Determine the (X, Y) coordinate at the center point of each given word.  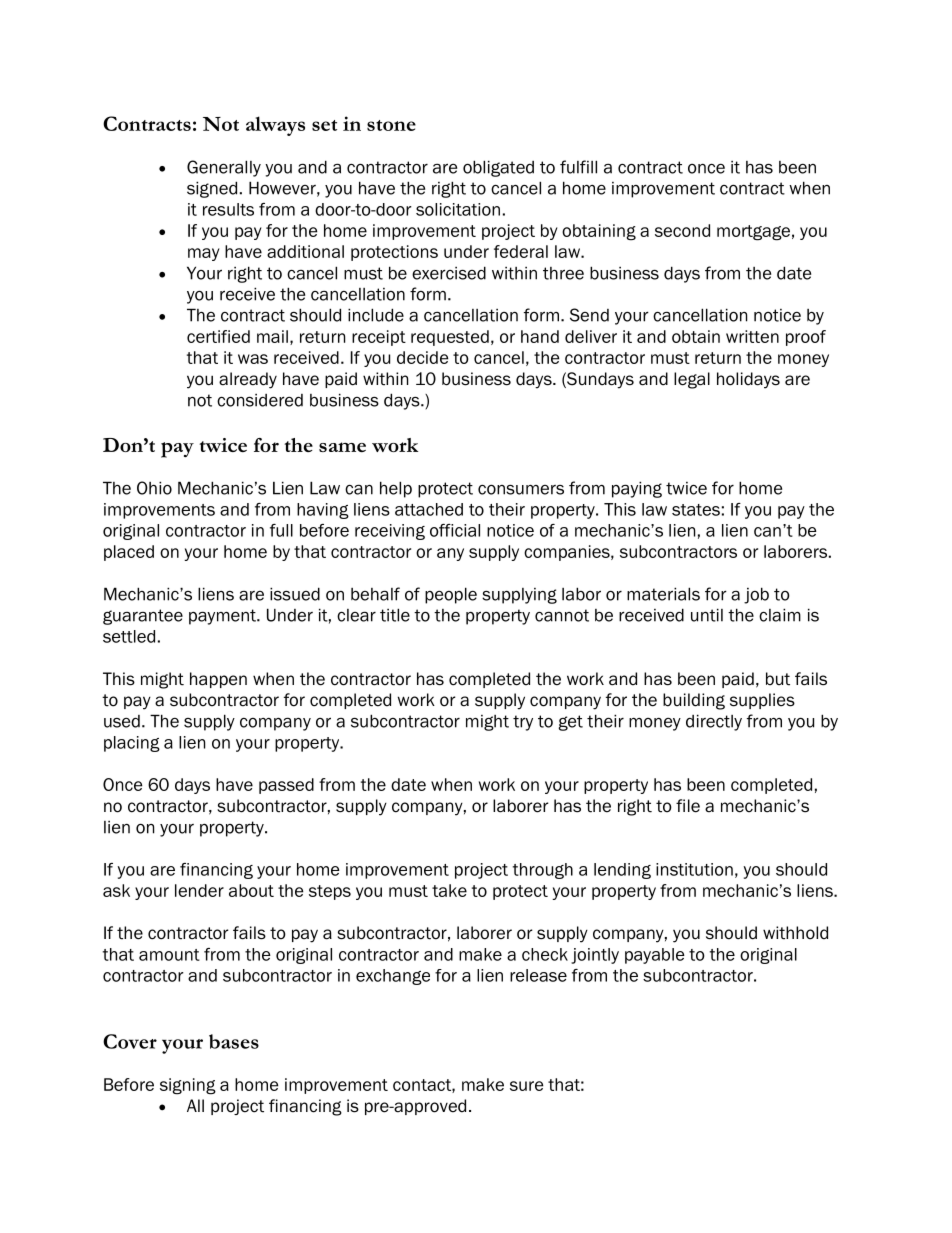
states (696, 510)
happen (218, 680)
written (752, 336)
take (449, 890)
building (694, 701)
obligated (498, 168)
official (455, 530)
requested (450, 338)
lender (199, 890)
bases (234, 1041)
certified (218, 336)
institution (694, 869)
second (682, 230)
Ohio (154, 488)
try (523, 723)
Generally (224, 168)
